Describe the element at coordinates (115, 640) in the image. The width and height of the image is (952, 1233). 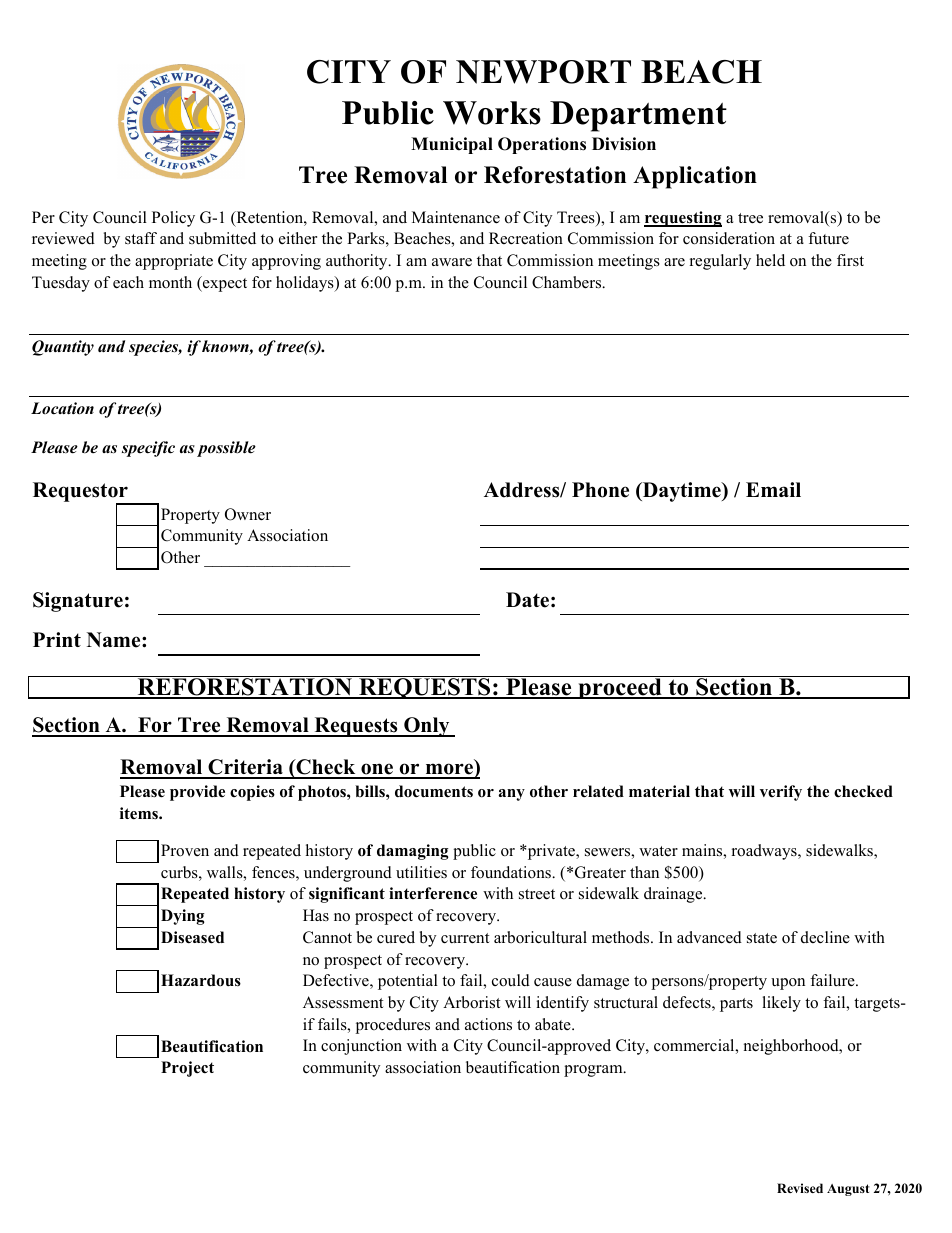
I see `Name` at that location.
